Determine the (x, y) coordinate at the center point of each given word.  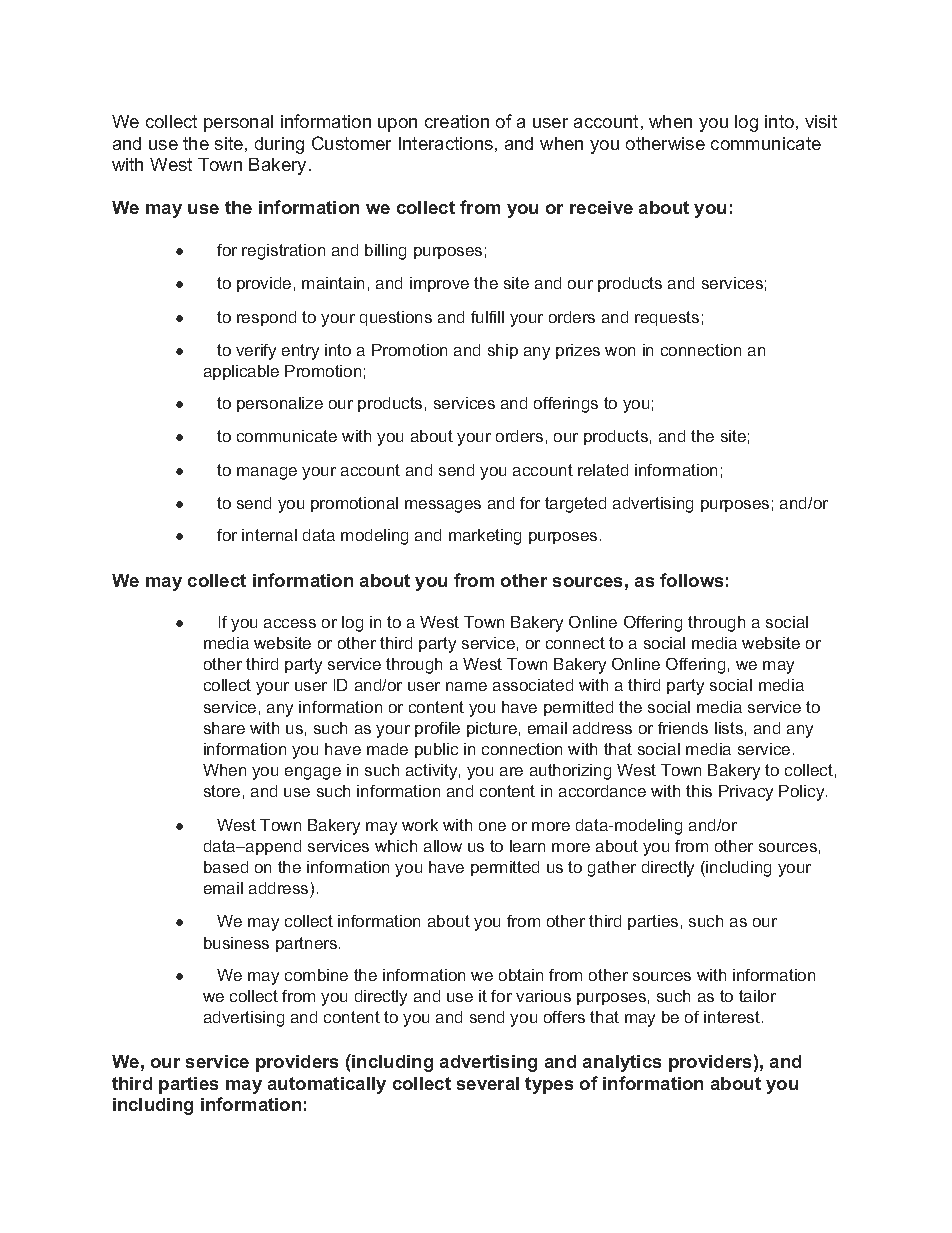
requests (667, 318)
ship (503, 351)
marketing (485, 537)
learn (527, 846)
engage (313, 773)
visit (821, 121)
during (279, 145)
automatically (327, 1085)
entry (300, 352)
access (290, 623)
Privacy (746, 793)
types (549, 1085)
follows (691, 580)
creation (457, 121)
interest (732, 1017)
